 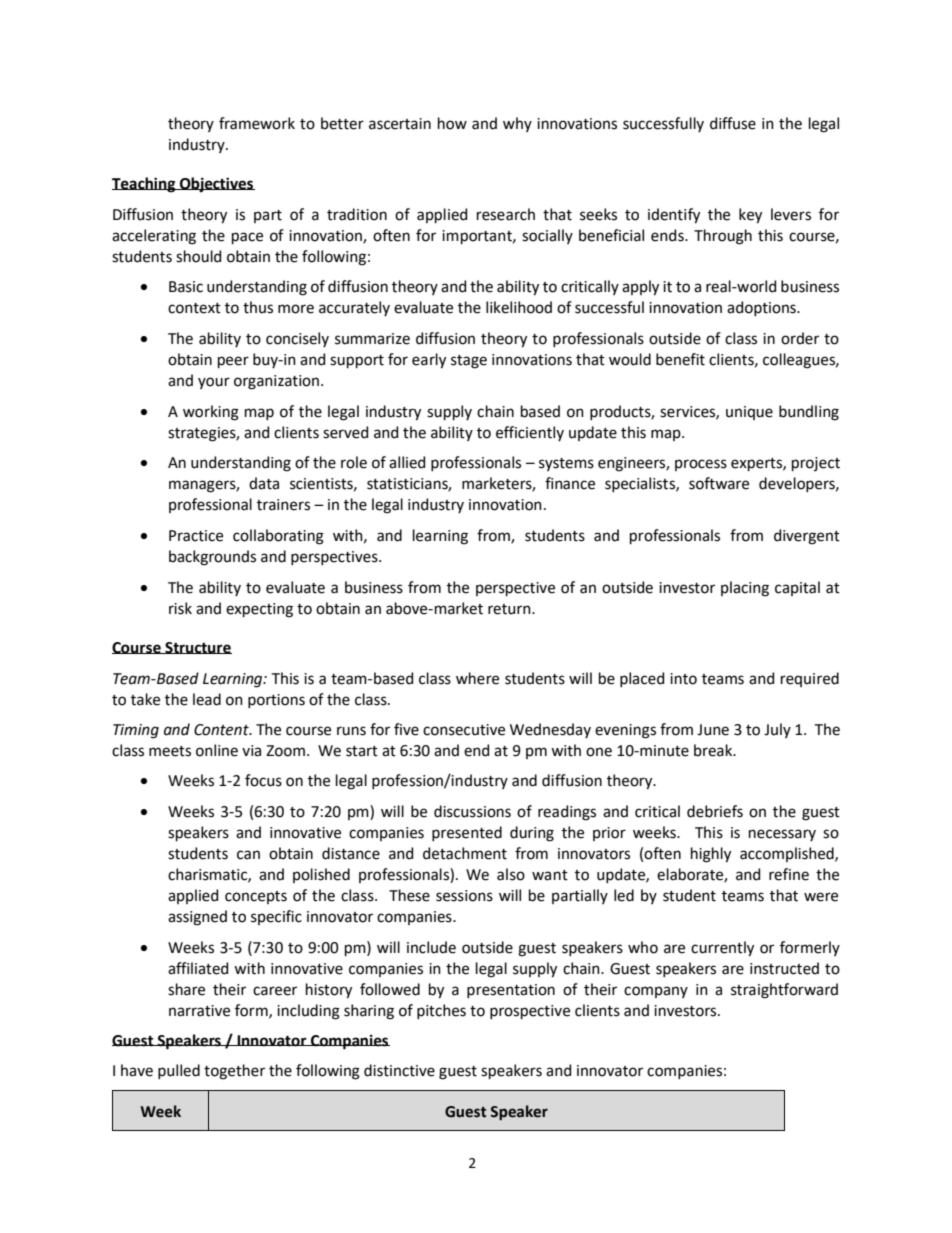 I want to click on return, so click(x=510, y=609).
